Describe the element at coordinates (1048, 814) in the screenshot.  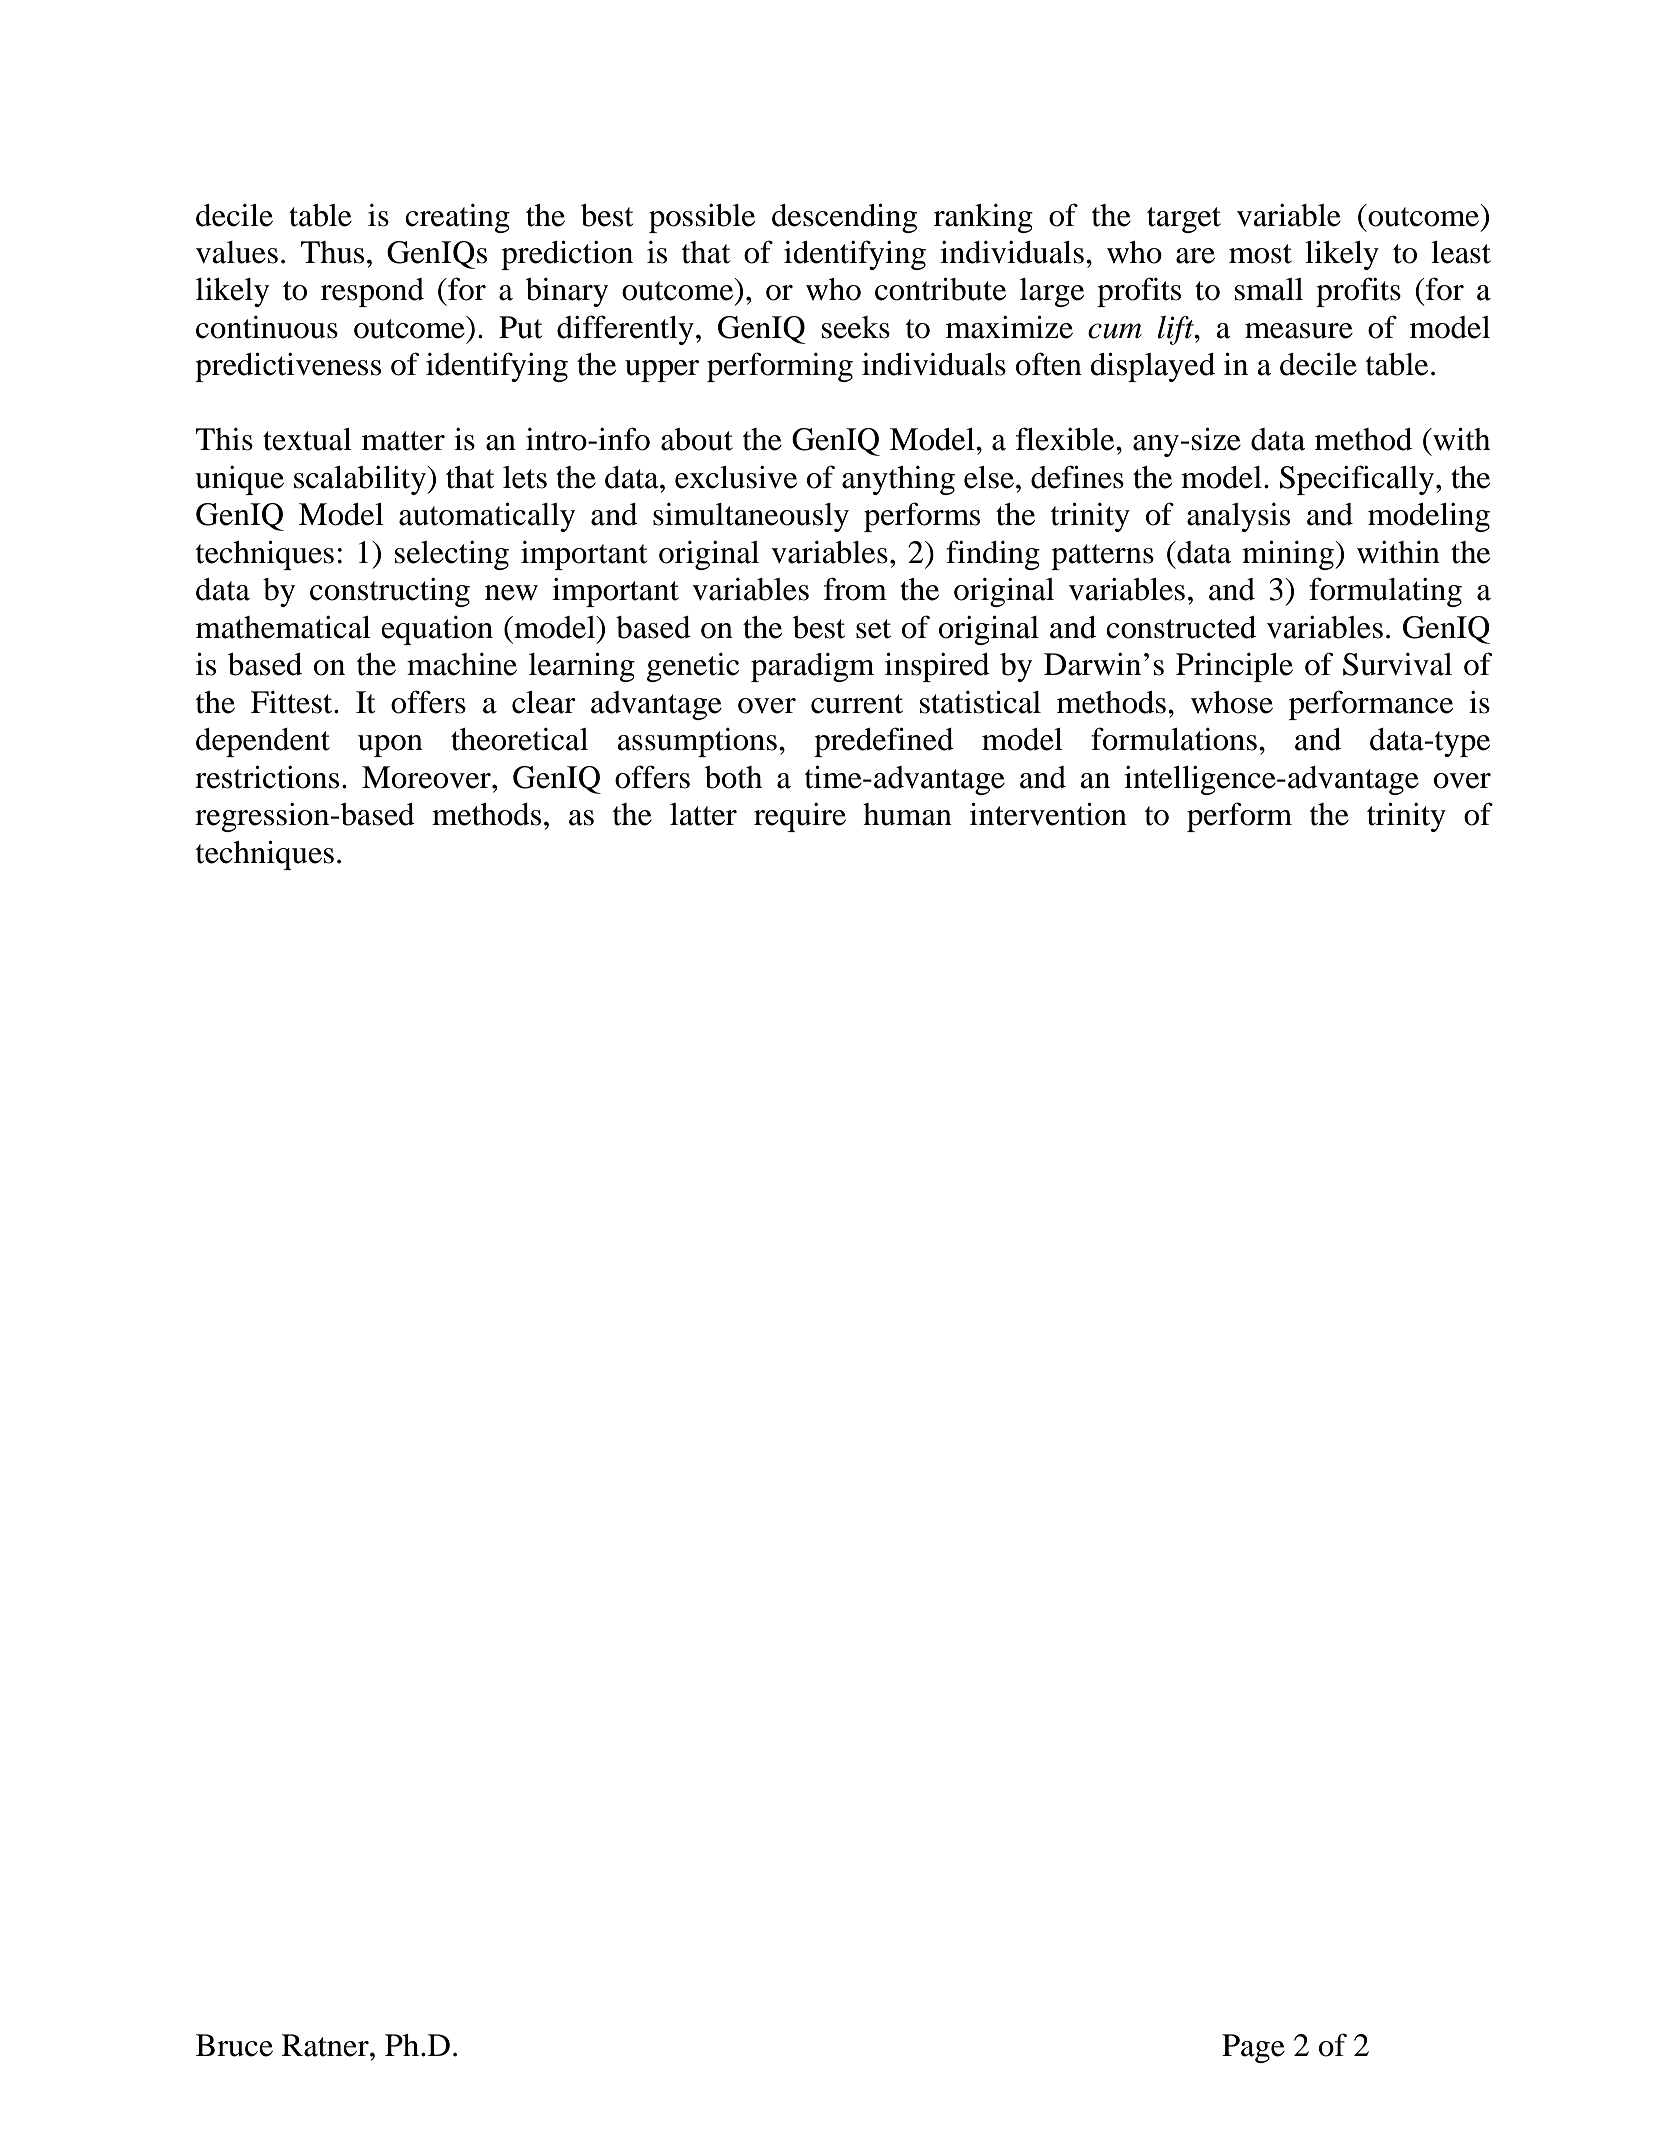
I see `intervention` at that location.
